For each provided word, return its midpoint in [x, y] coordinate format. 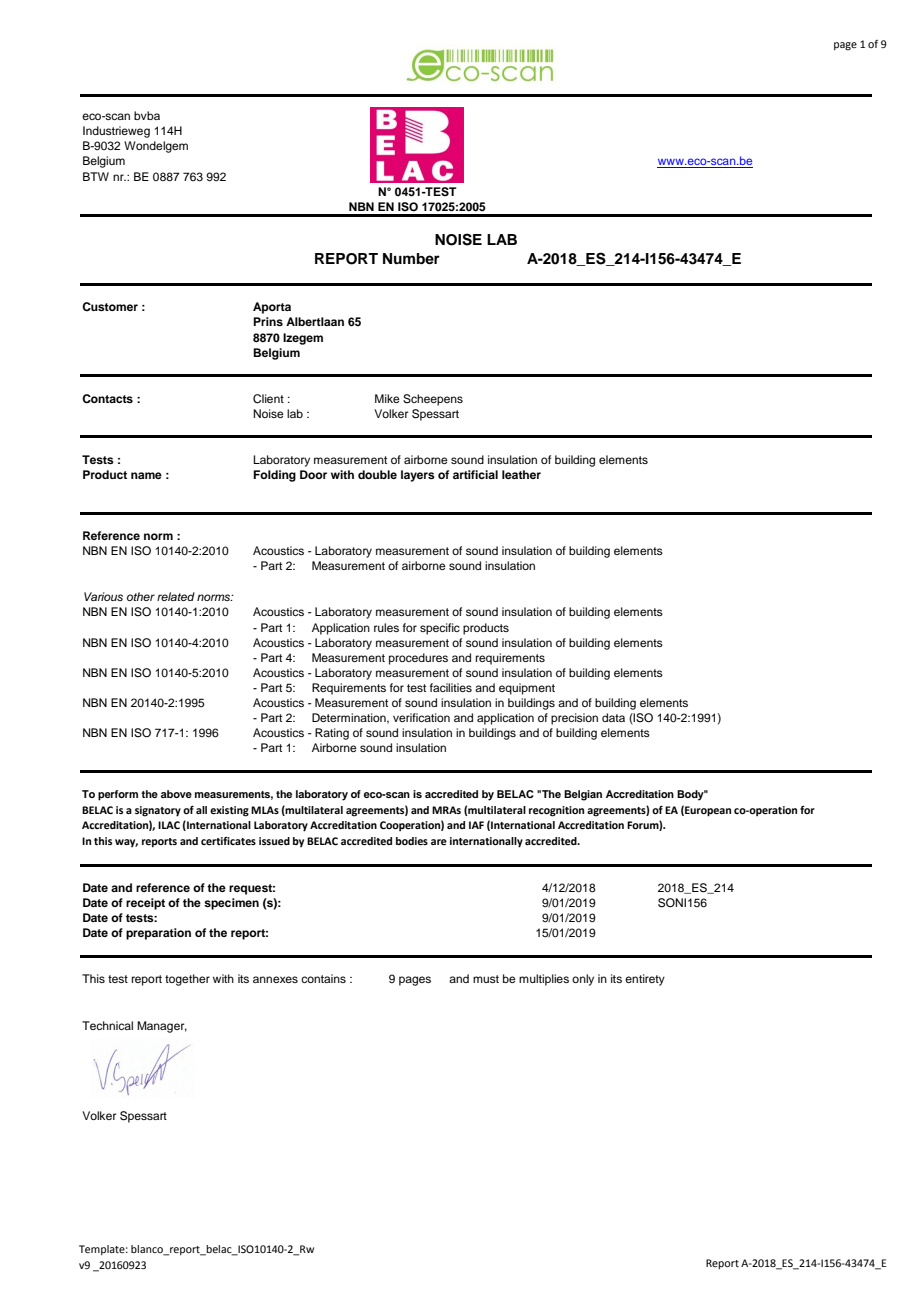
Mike [387, 398]
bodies [412, 841]
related [176, 596]
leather [521, 474]
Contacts [107, 398]
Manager [162, 1027]
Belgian [583, 795]
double [377, 474]
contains [323, 978]
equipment [527, 689]
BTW [96, 176]
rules [386, 627]
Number [411, 259]
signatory [158, 811]
